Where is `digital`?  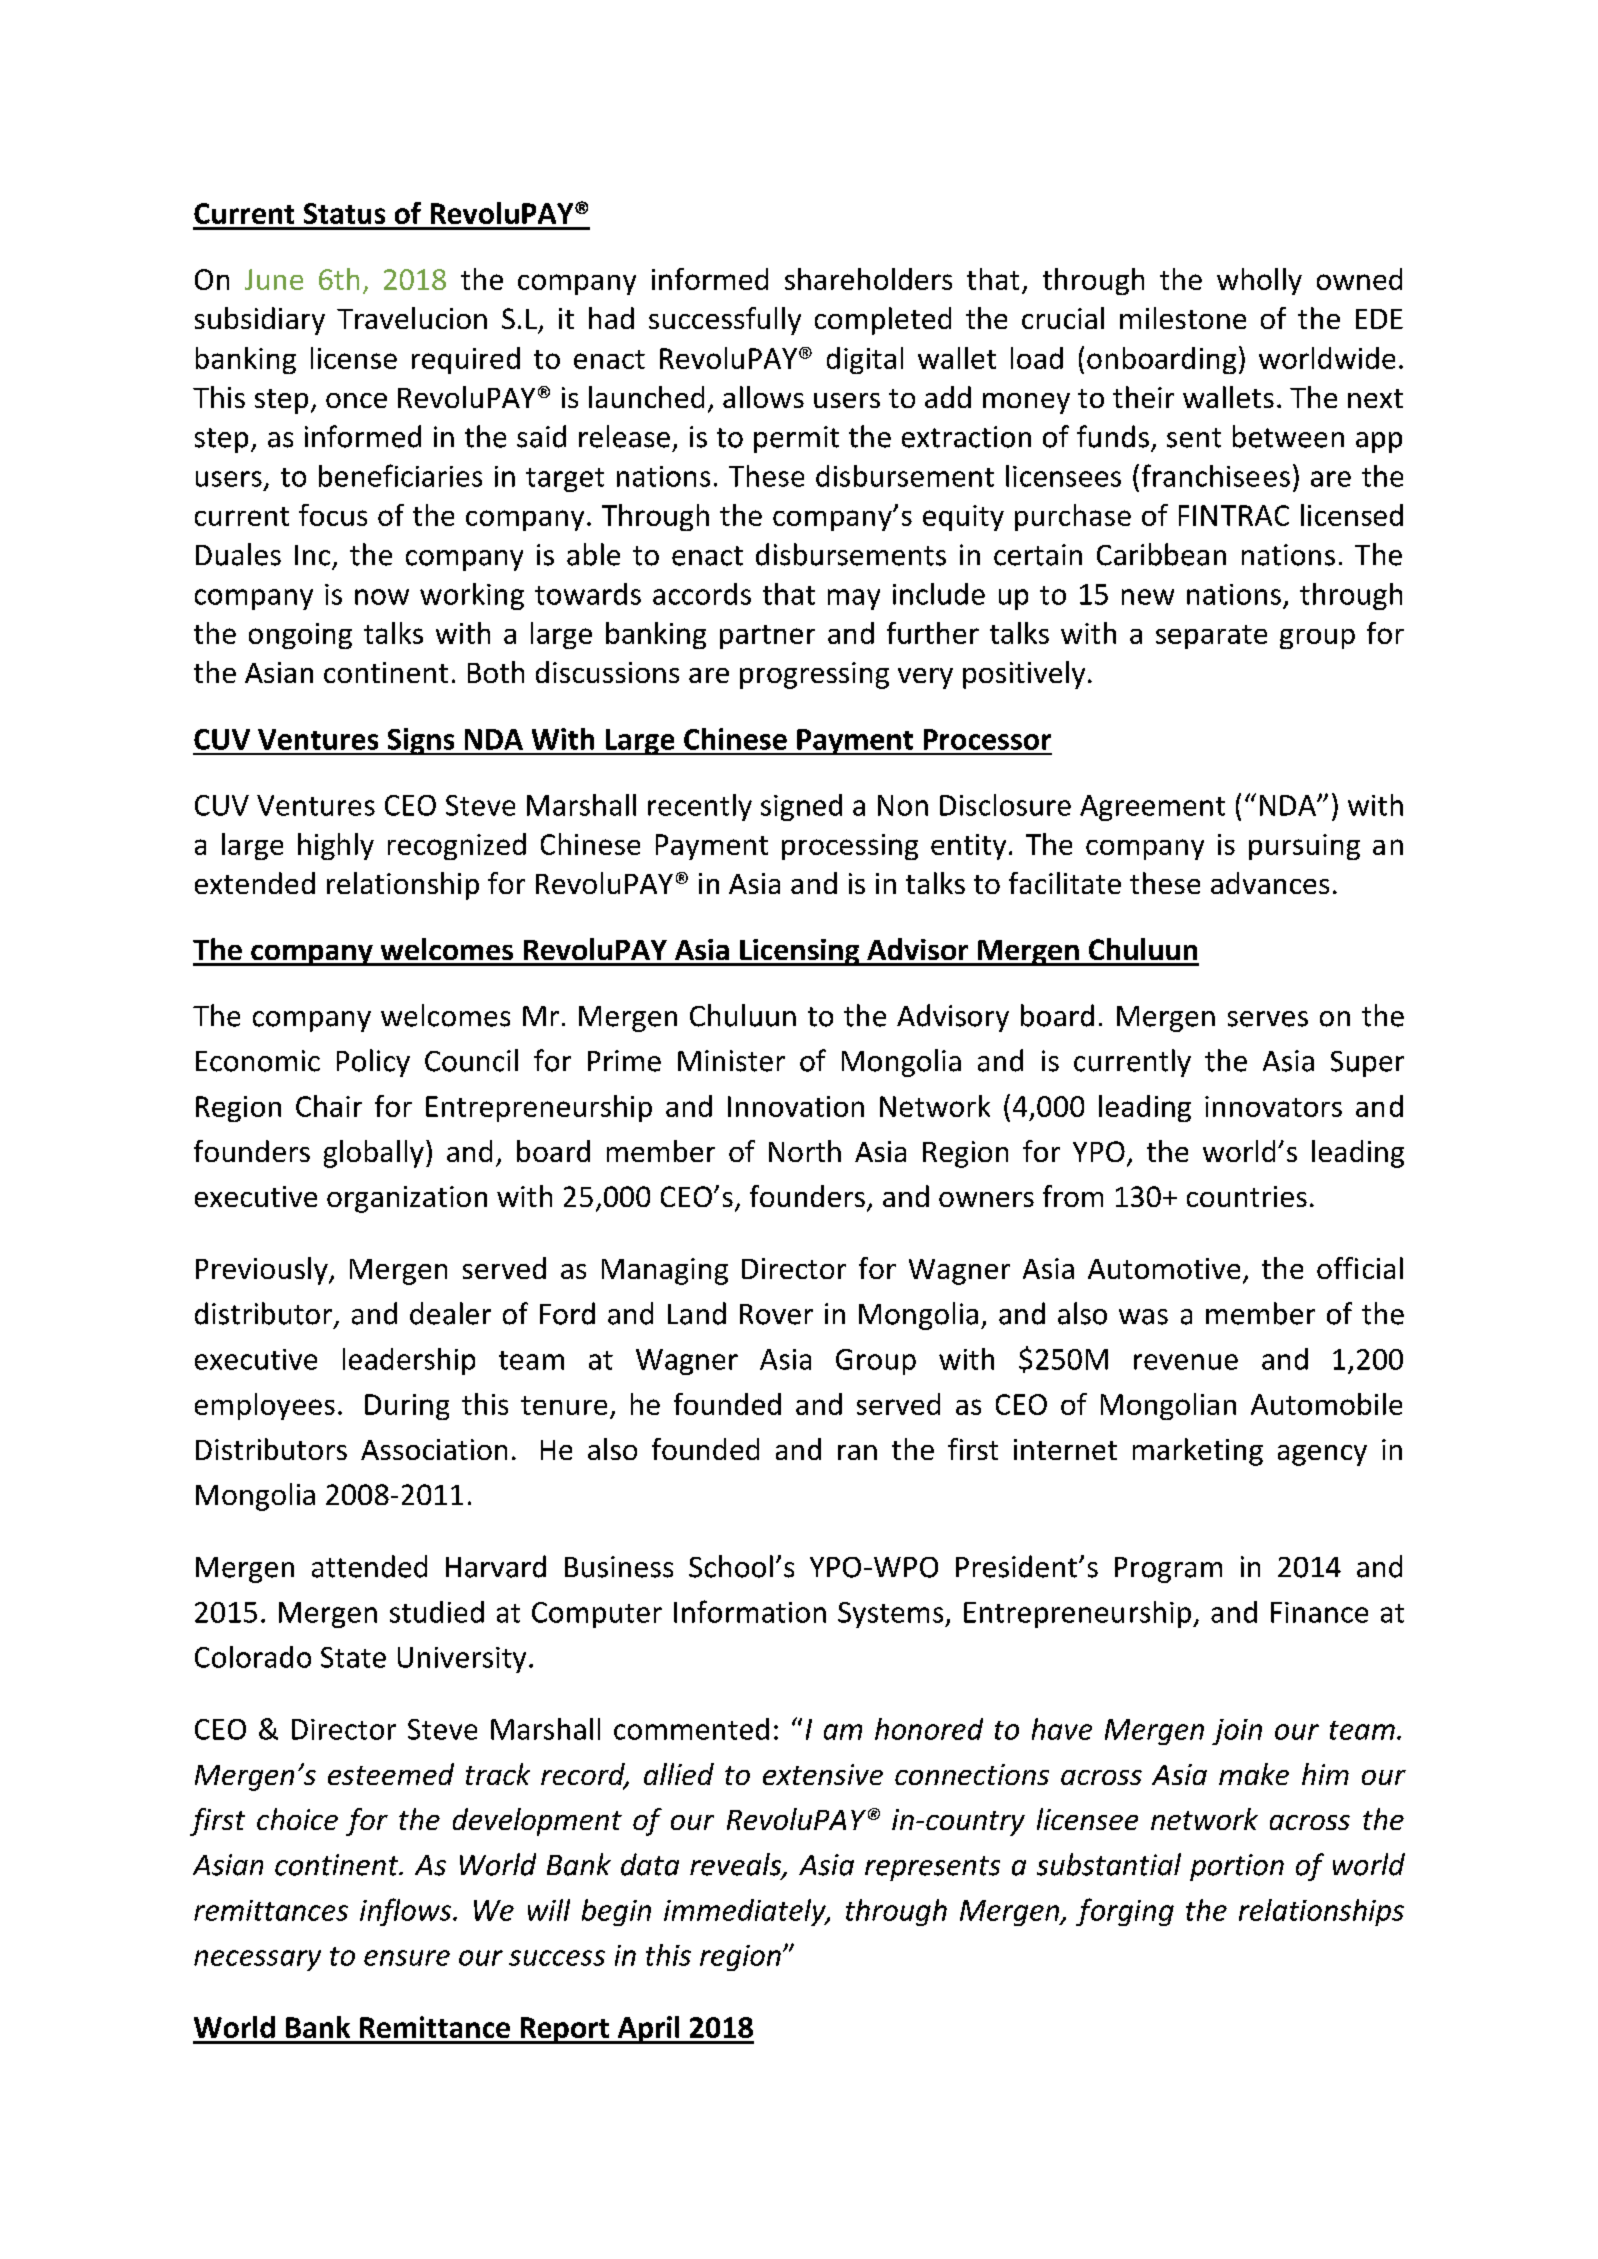 digital is located at coordinates (865, 360).
